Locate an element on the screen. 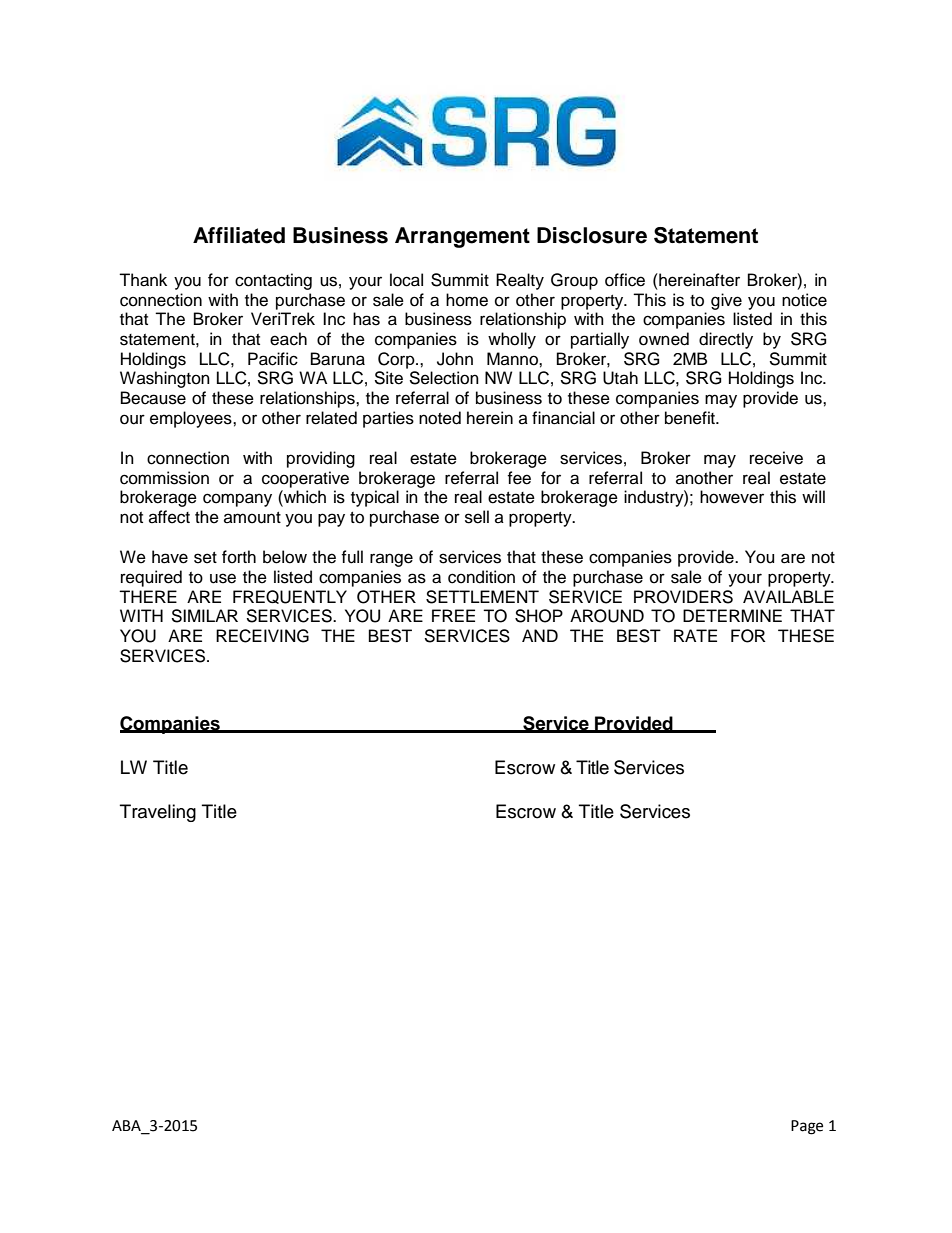 This screenshot has height=1233, width=952. forth is located at coordinates (239, 557).
